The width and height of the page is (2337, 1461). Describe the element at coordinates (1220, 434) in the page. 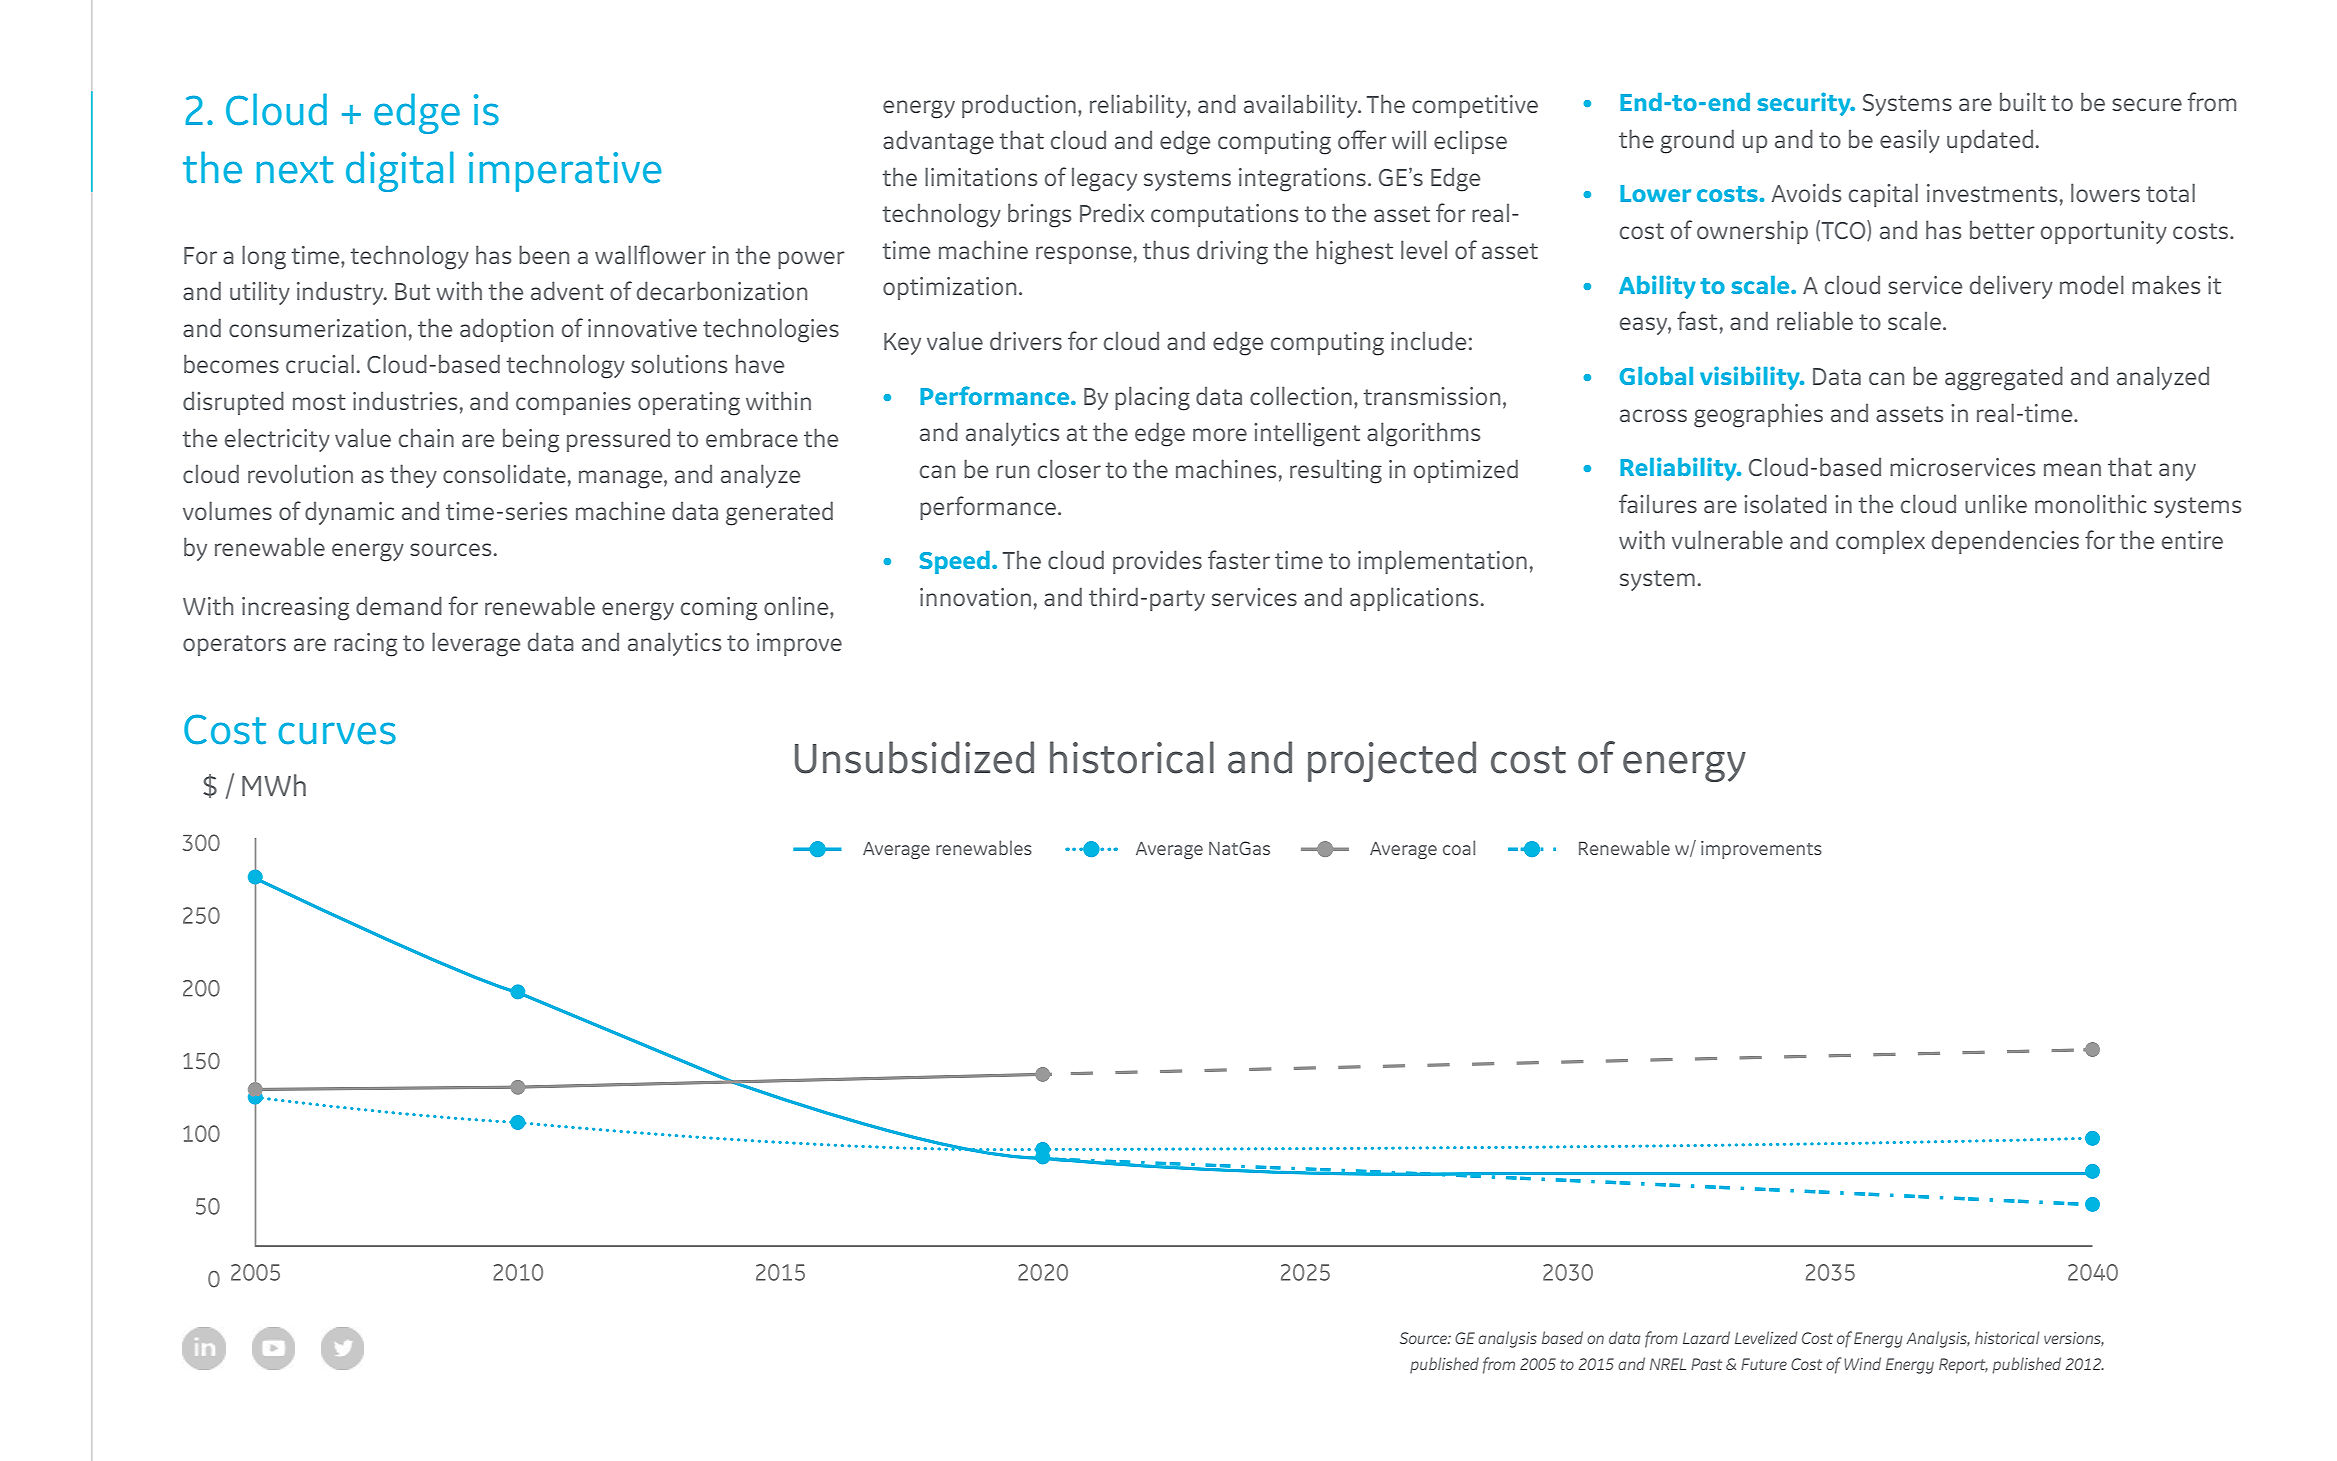

I see `more` at that location.
